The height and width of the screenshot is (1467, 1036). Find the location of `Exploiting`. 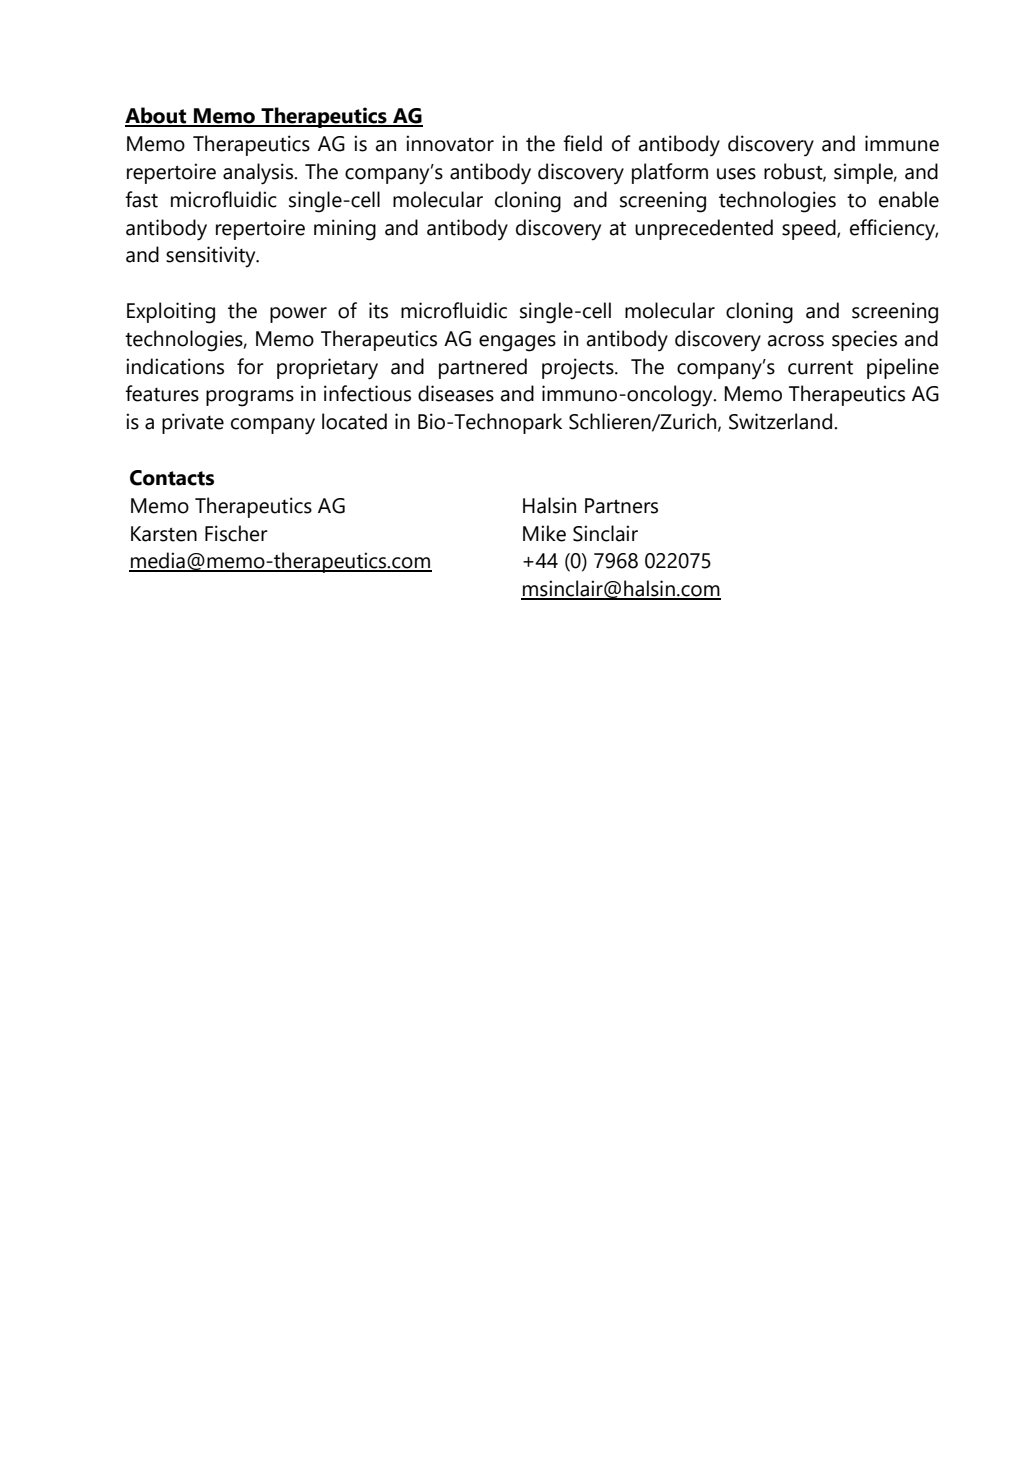

Exploiting is located at coordinates (171, 313).
